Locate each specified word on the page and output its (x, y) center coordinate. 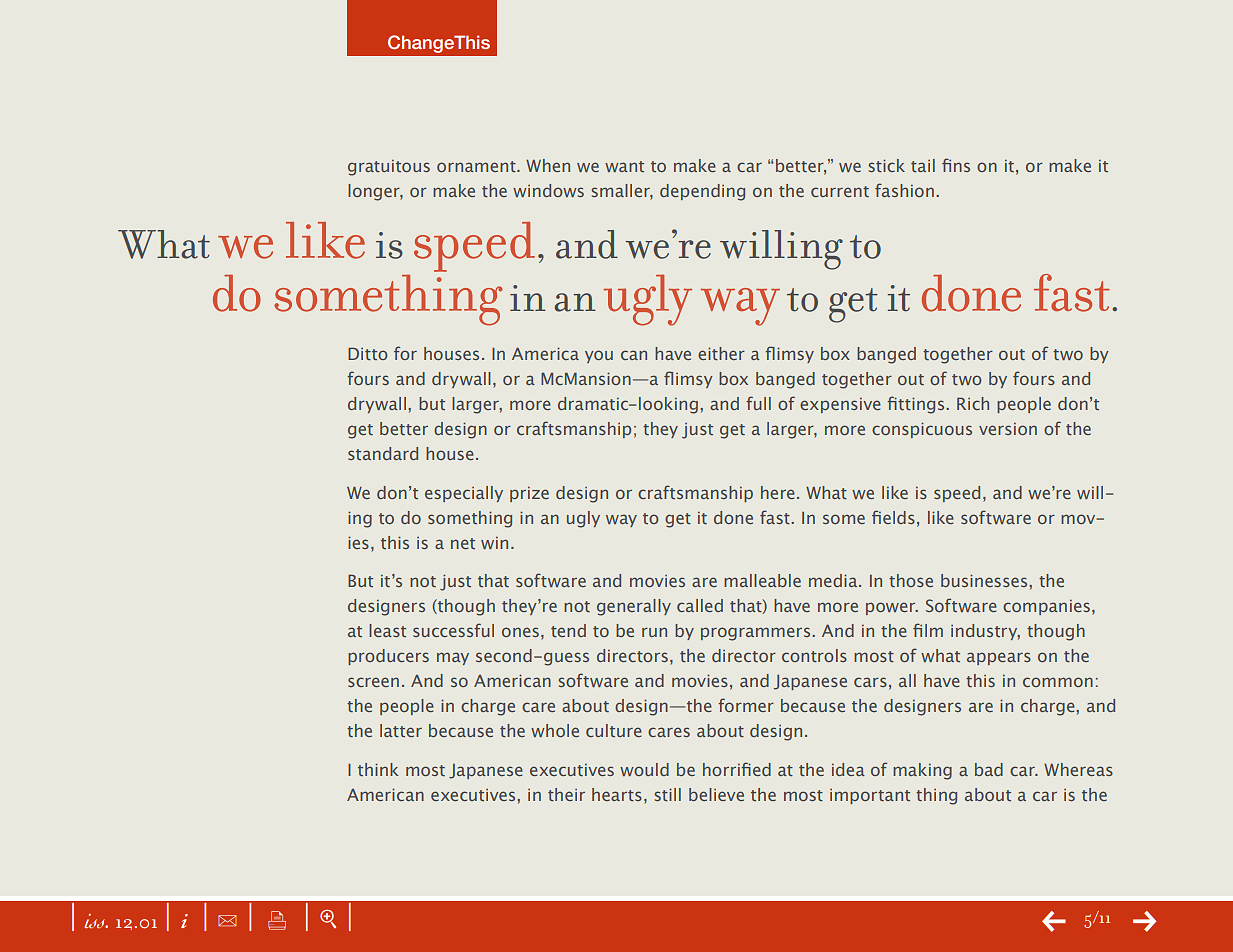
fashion (904, 190)
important (870, 796)
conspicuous (922, 430)
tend (568, 630)
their (566, 794)
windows (548, 190)
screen (373, 682)
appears (999, 658)
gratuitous (389, 168)
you (599, 356)
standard (383, 453)
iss (95, 921)
